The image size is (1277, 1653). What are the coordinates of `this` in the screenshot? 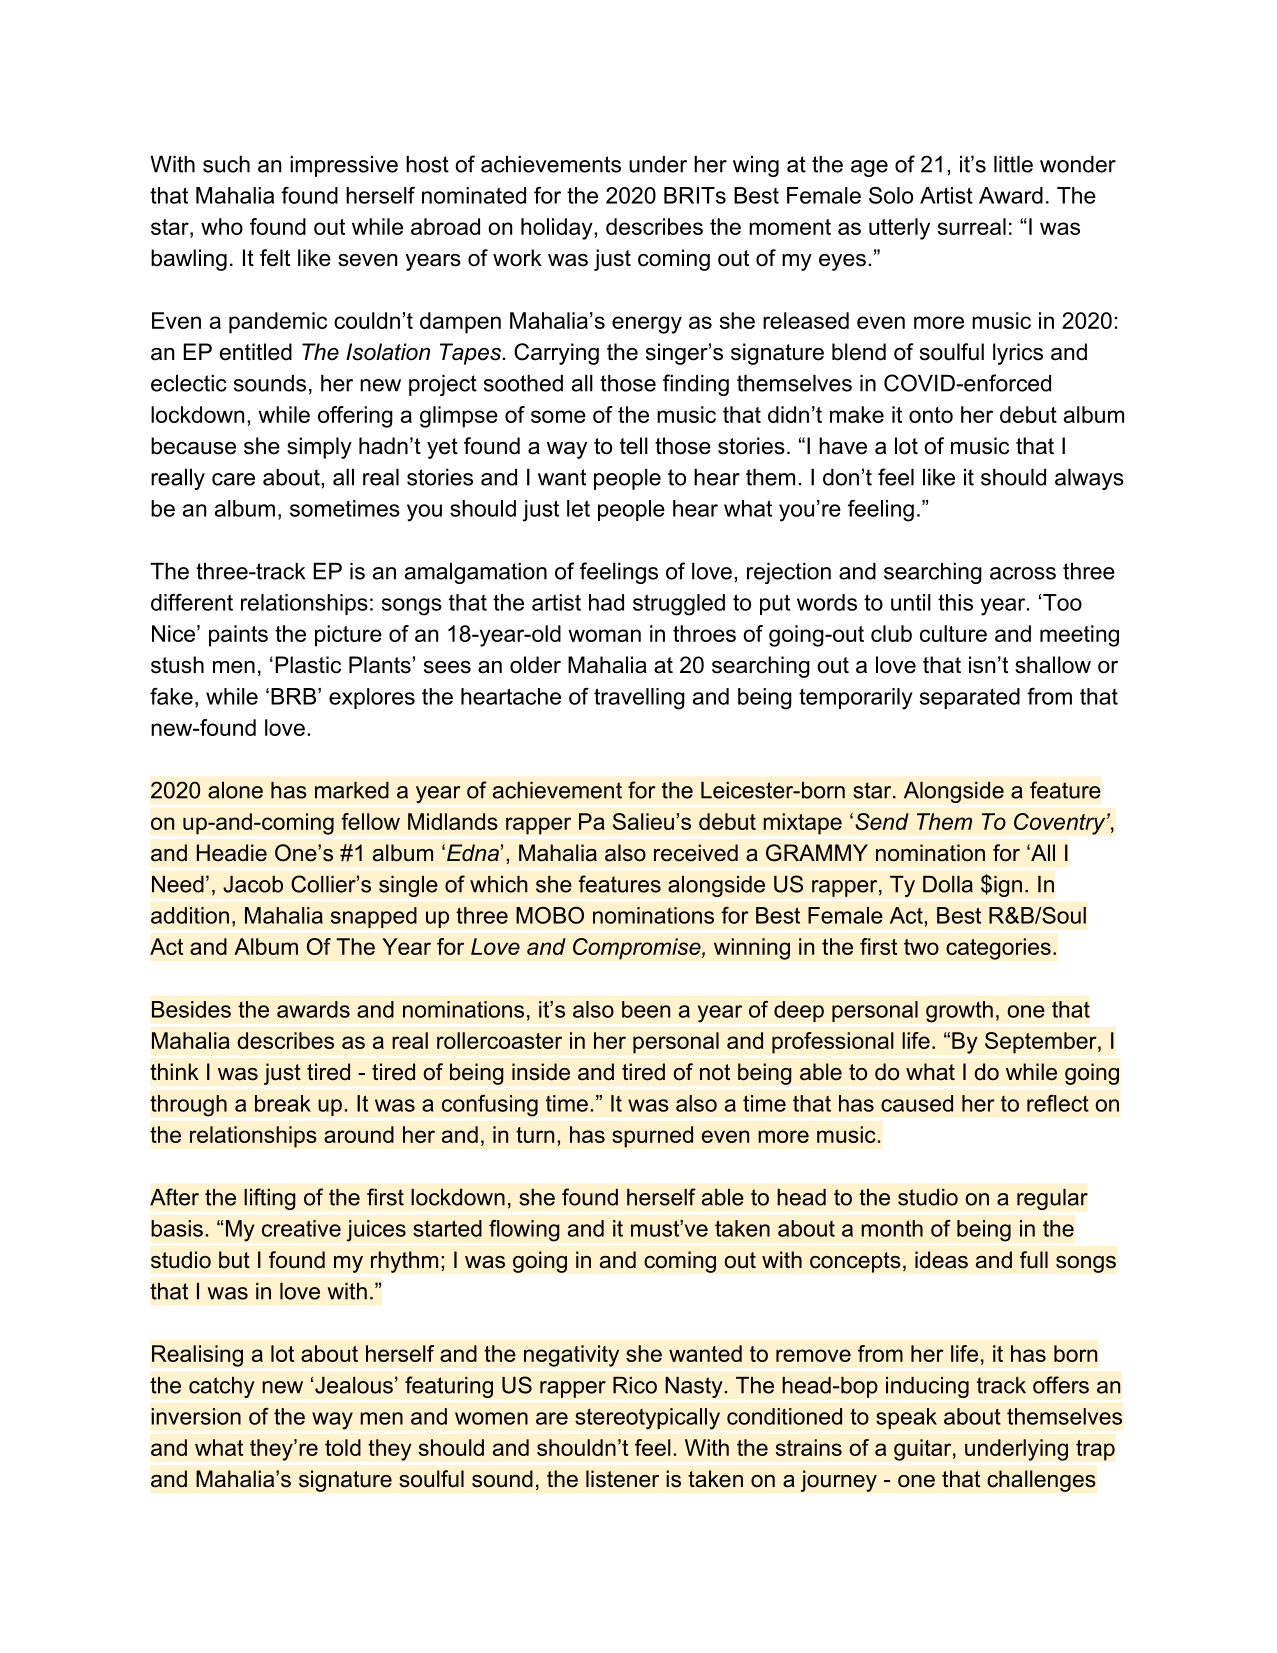 It's located at (955, 602).
